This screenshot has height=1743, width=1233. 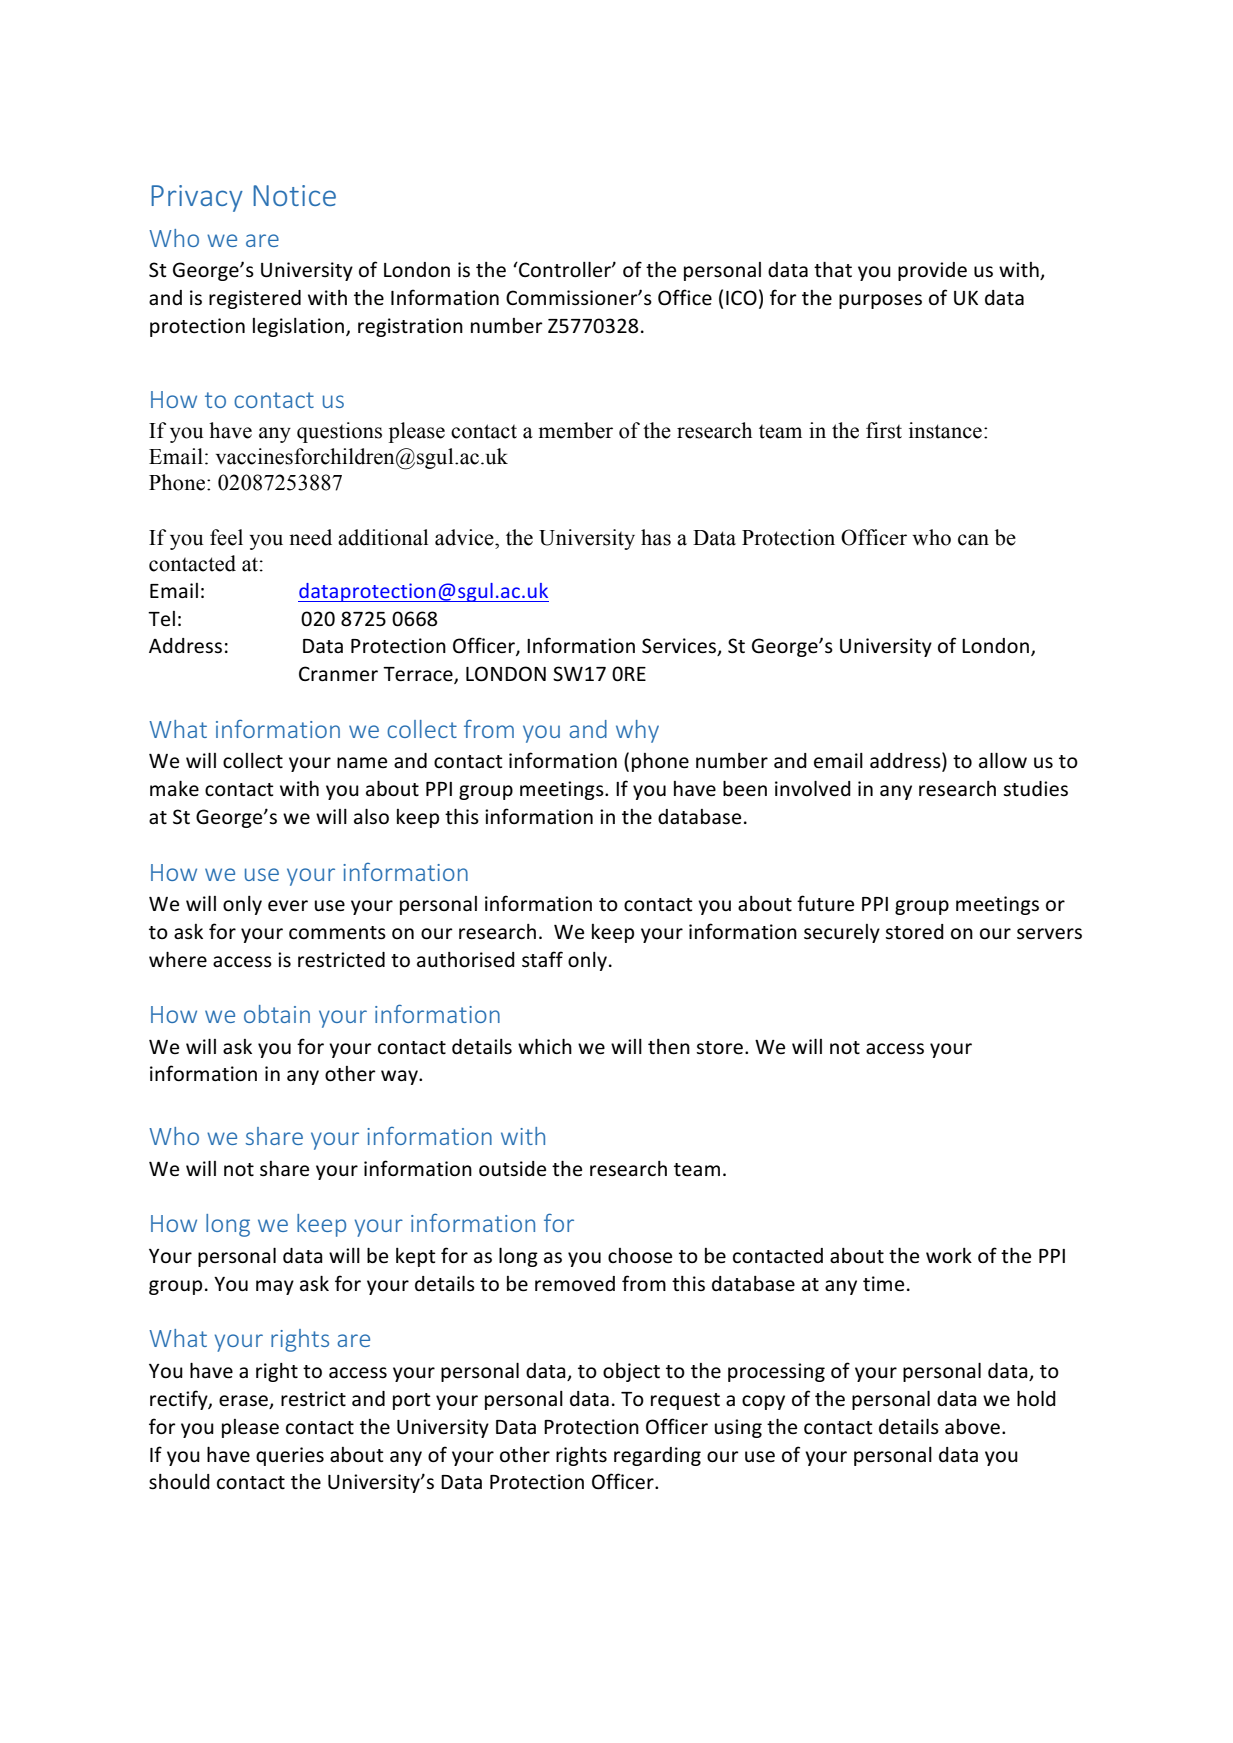 I want to click on Notice, so click(x=294, y=195).
